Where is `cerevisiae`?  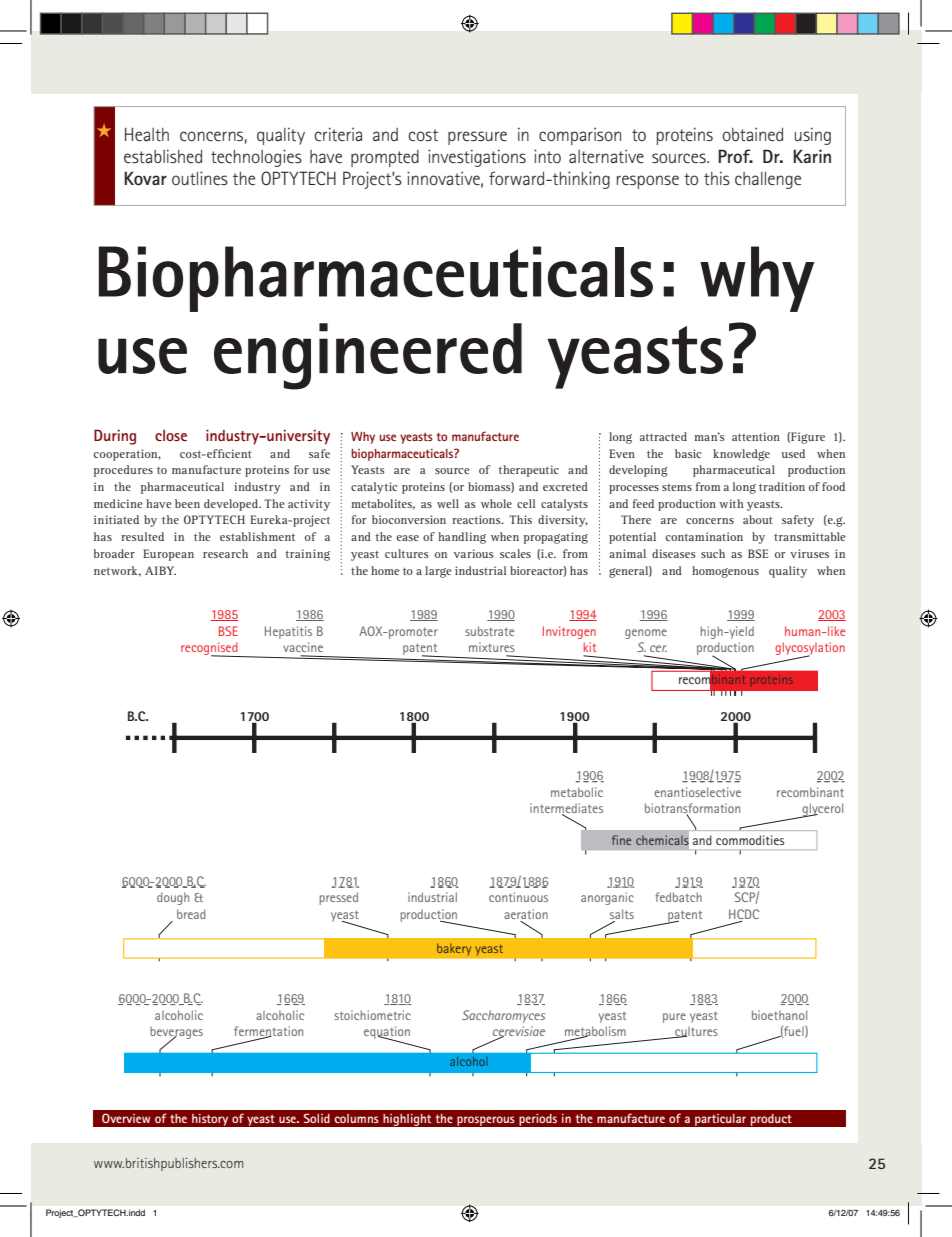 cerevisiae is located at coordinates (519, 1032).
